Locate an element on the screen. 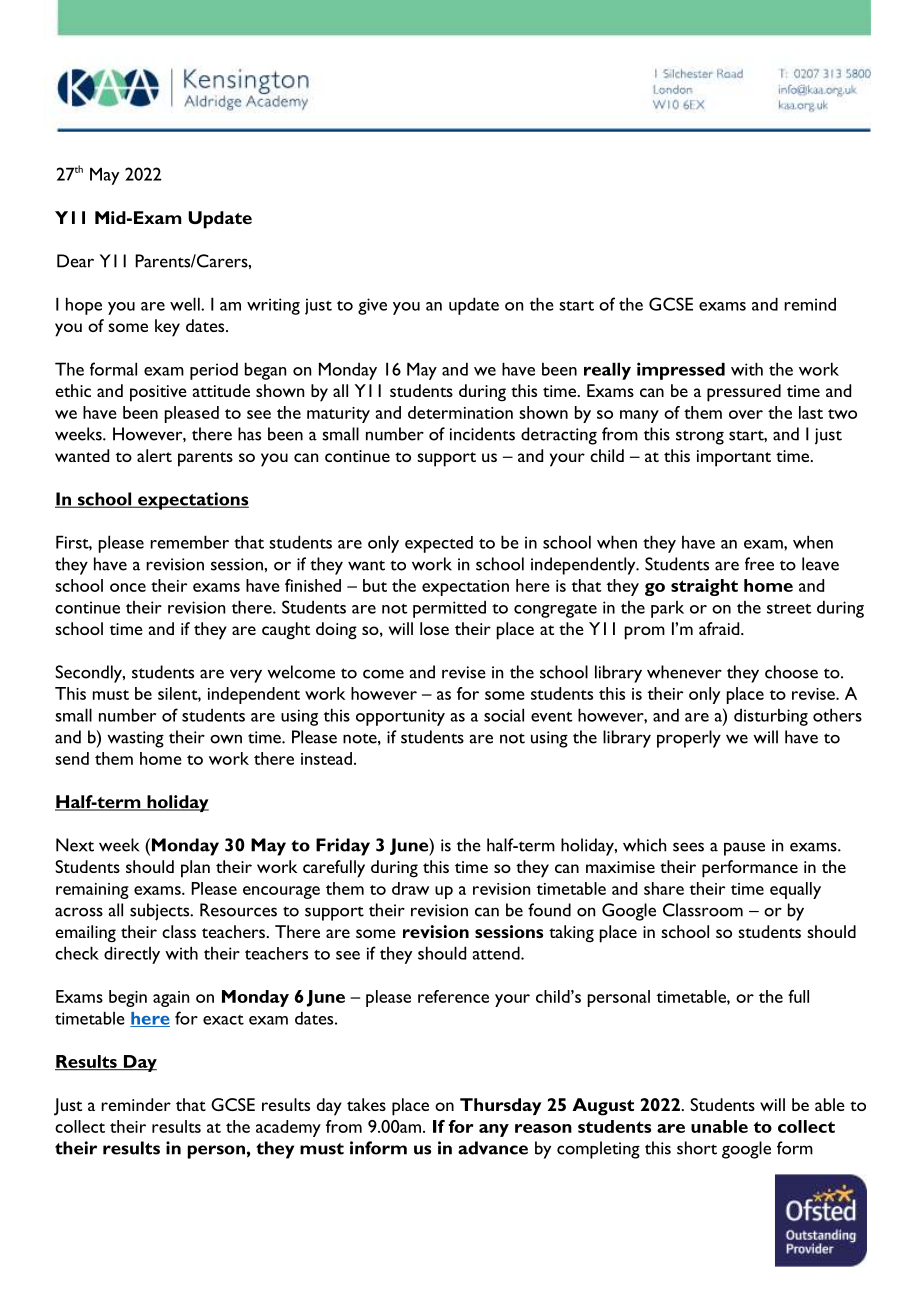 This screenshot has height=1309, width=924. well is located at coordinates (186, 304).
